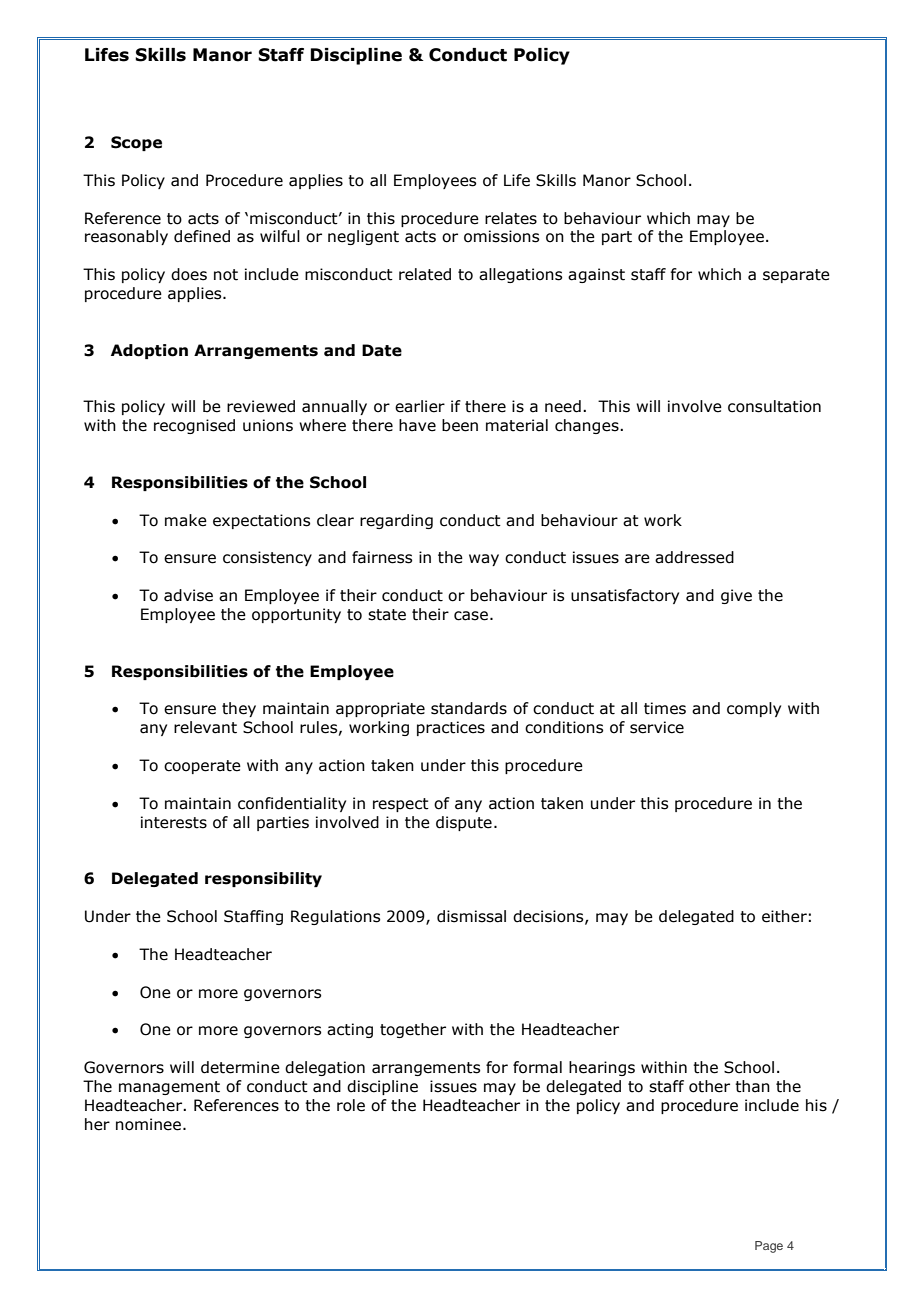 The image size is (924, 1308). Describe the element at coordinates (186, 520) in the screenshot. I see `make` at that location.
